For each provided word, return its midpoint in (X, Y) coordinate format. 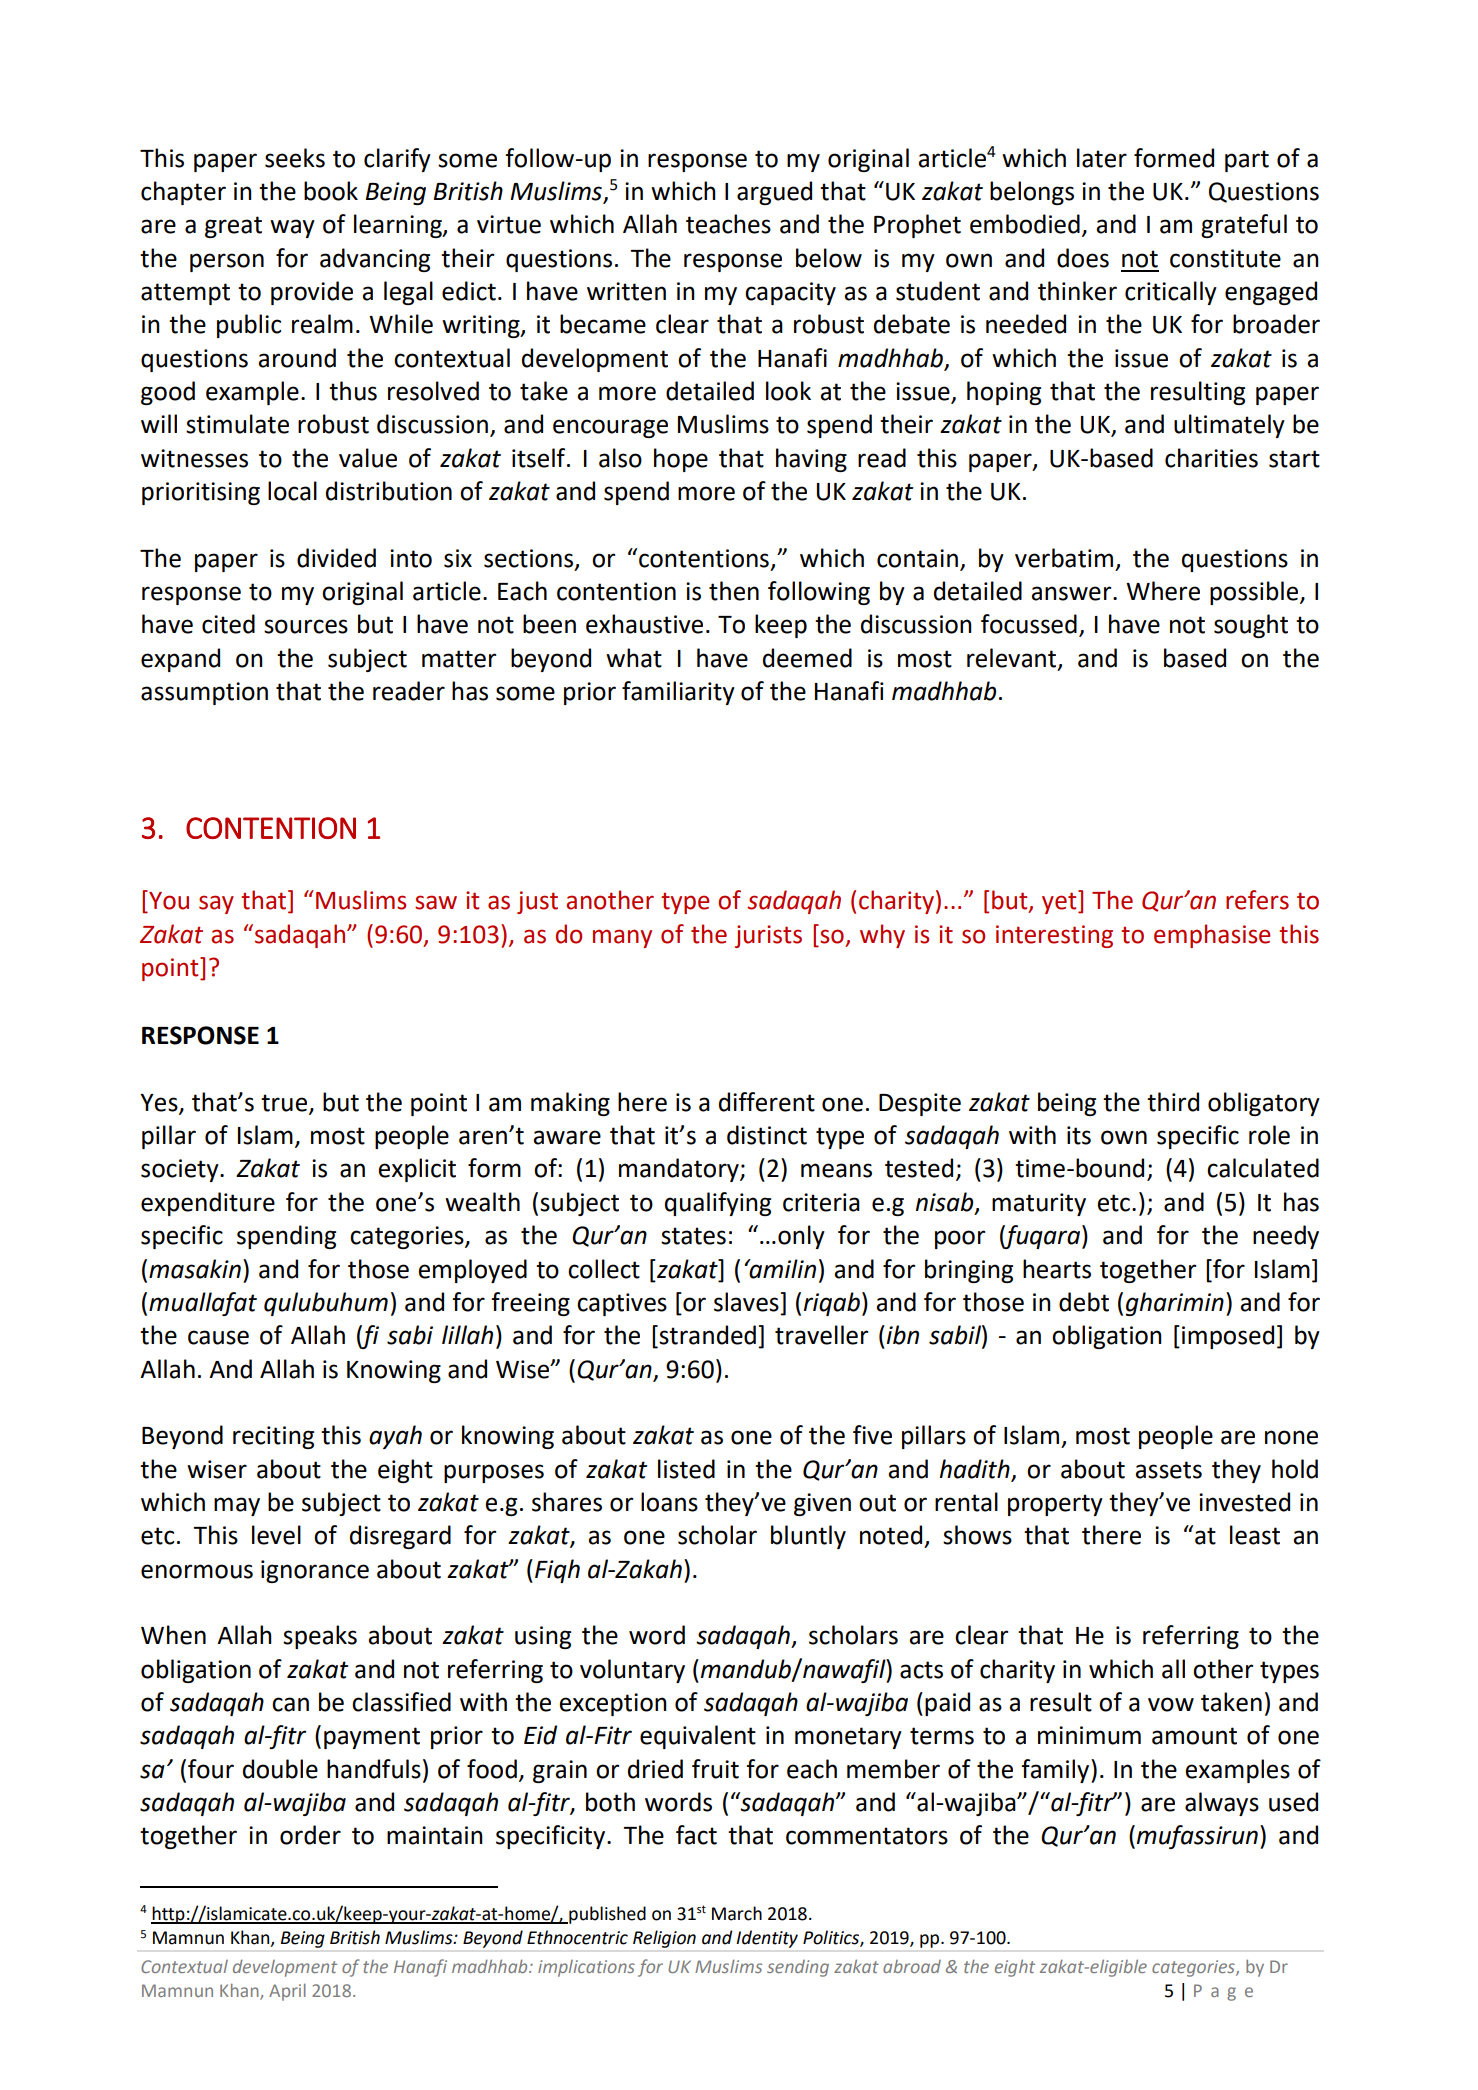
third (1173, 1102)
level (276, 1535)
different (767, 1102)
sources (306, 626)
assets (1168, 1470)
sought (1251, 626)
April (287, 1992)
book (331, 191)
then (734, 591)
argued (774, 193)
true (284, 1103)
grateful (1244, 226)
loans (669, 1502)
